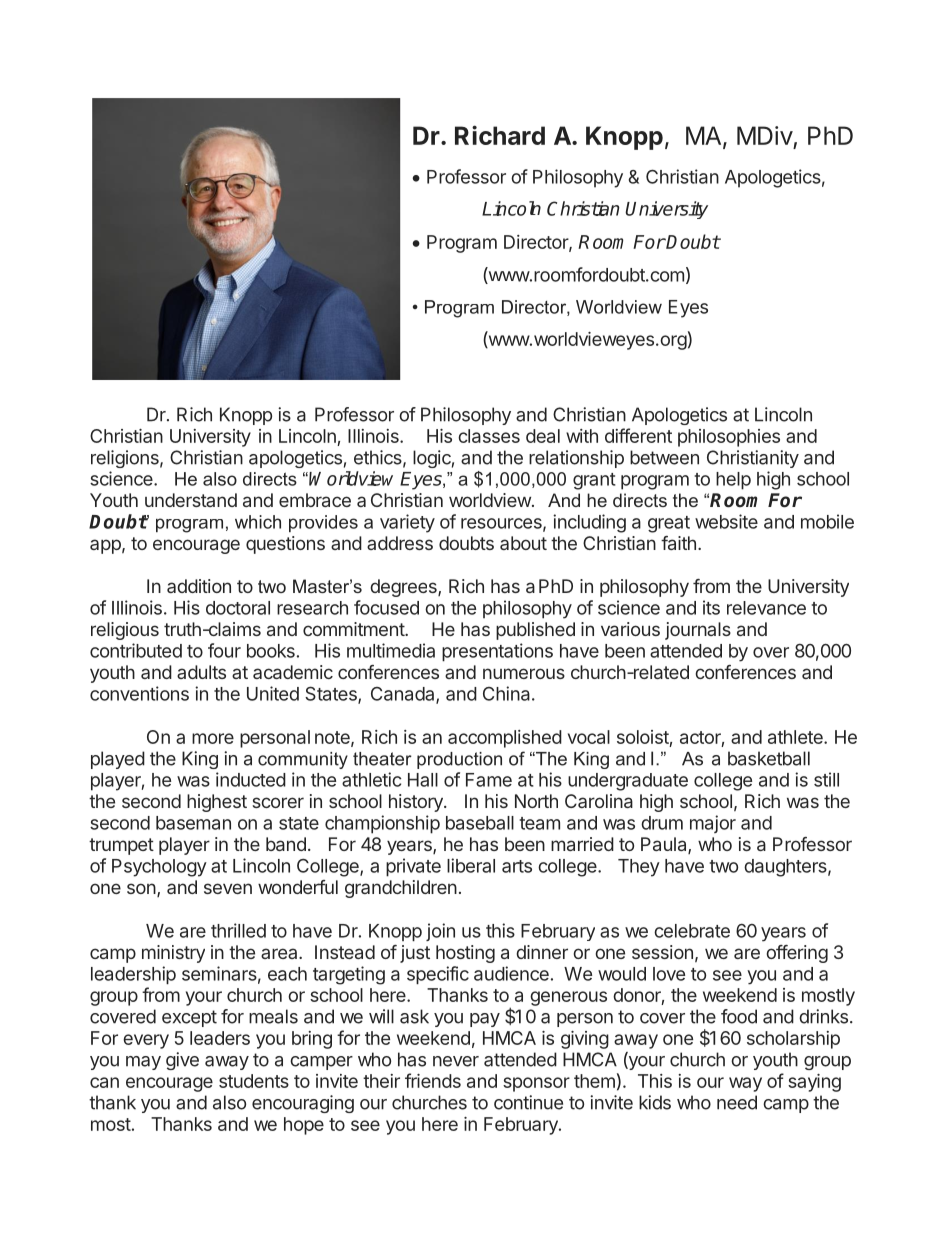 Image resolution: width=952 pixels, height=1233 pixels. Describe the element at coordinates (238, 608) in the image. I see `doctoral` at that location.
